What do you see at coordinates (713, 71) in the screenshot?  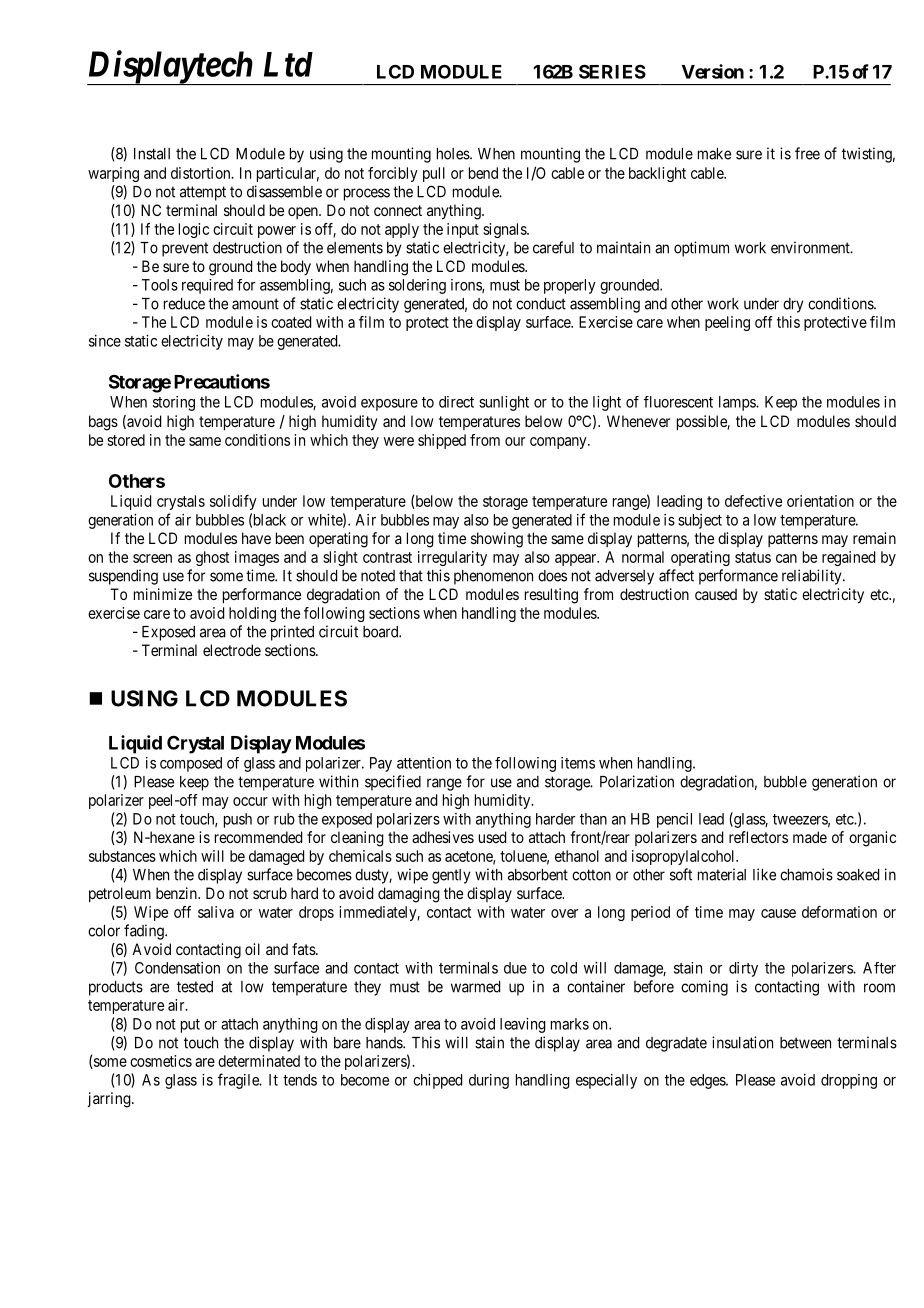 I see `Version` at bounding box center [713, 71].
